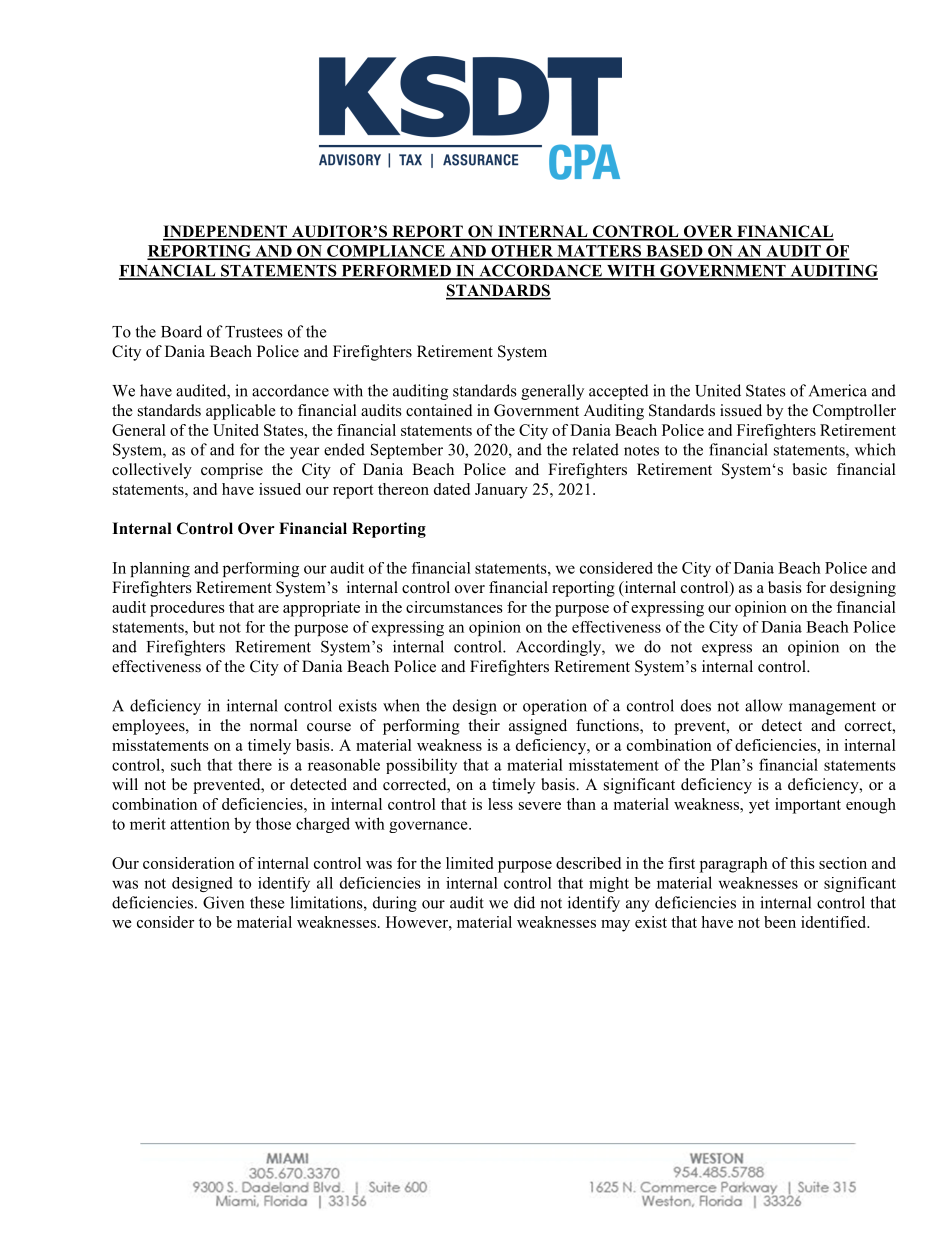 This screenshot has width=952, height=1233. I want to click on Given, so click(223, 902).
